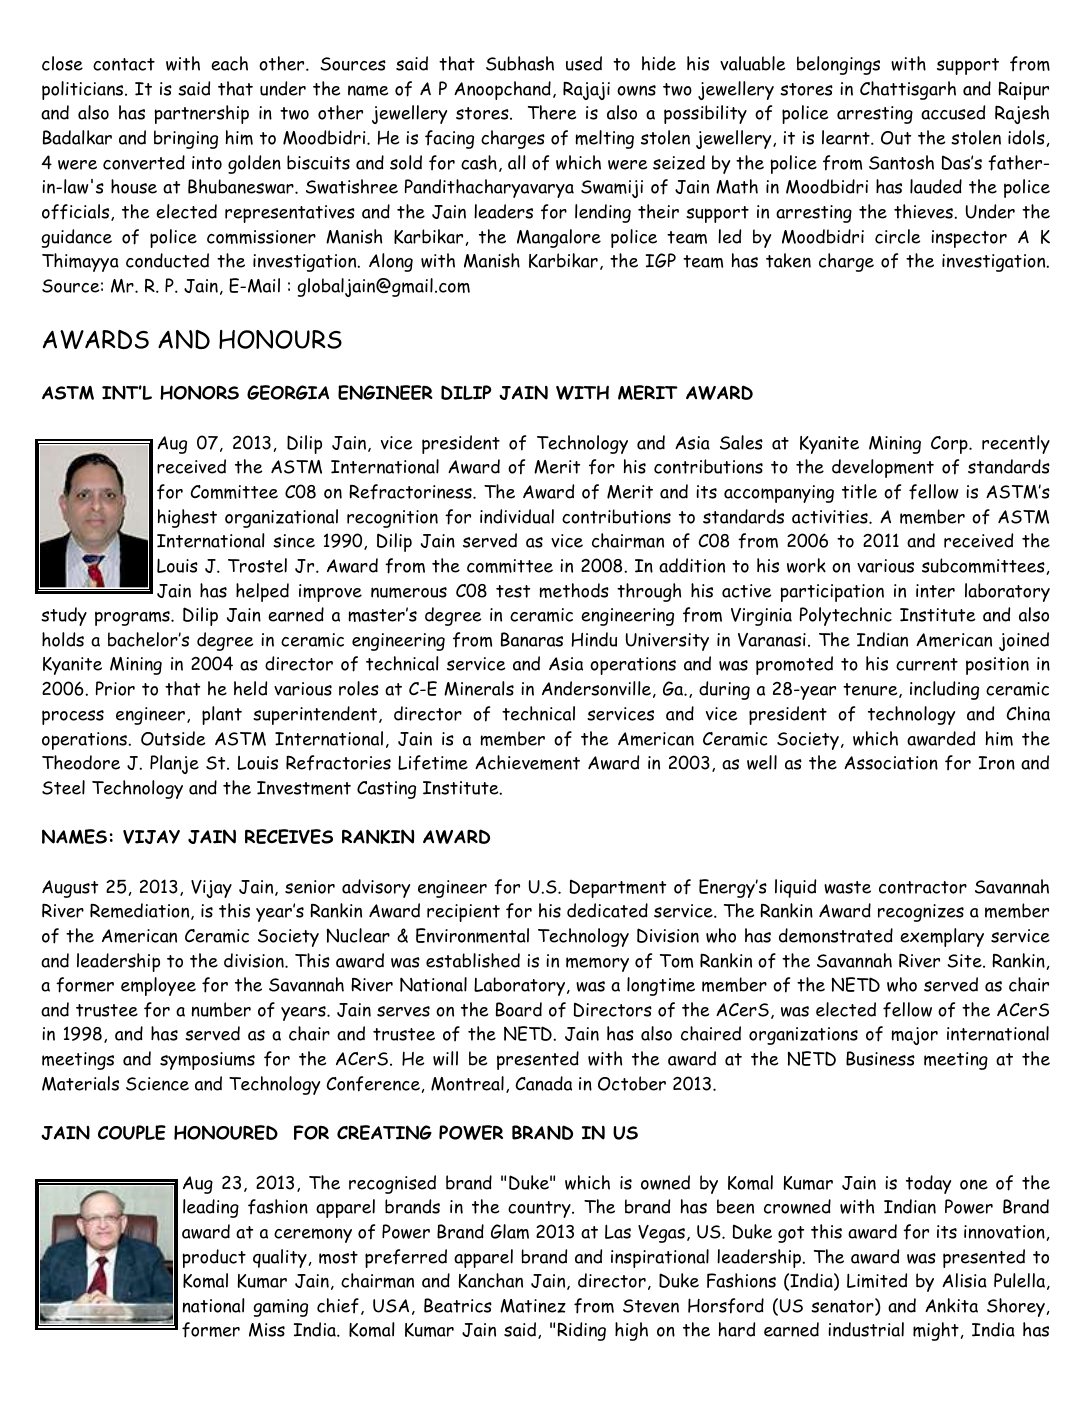 The width and height of the screenshot is (1082, 1401). What do you see at coordinates (859, 491) in the screenshot?
I see `title` at bounding box center [859, 491].
